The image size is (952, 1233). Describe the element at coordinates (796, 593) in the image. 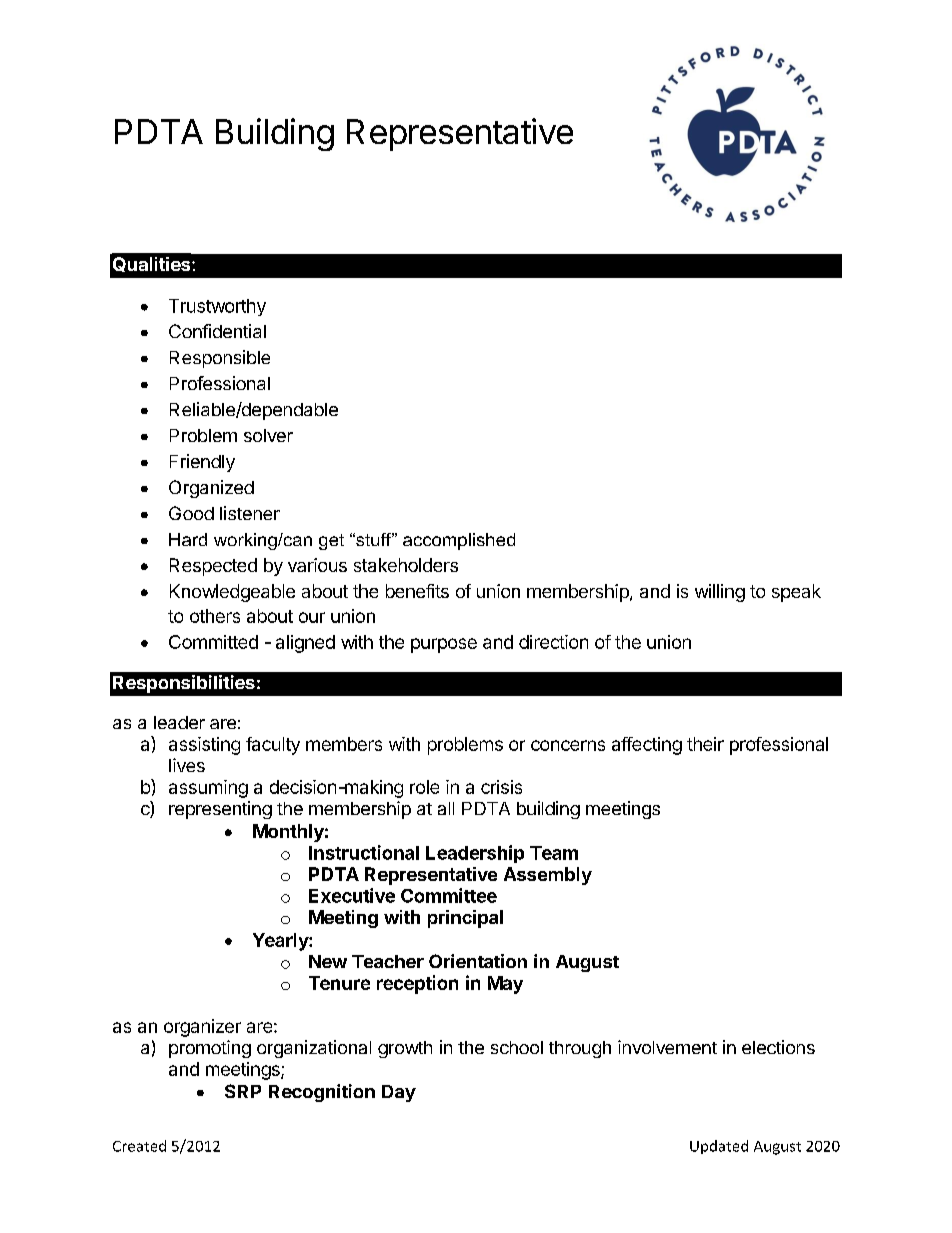

I see `speak` at that location.
